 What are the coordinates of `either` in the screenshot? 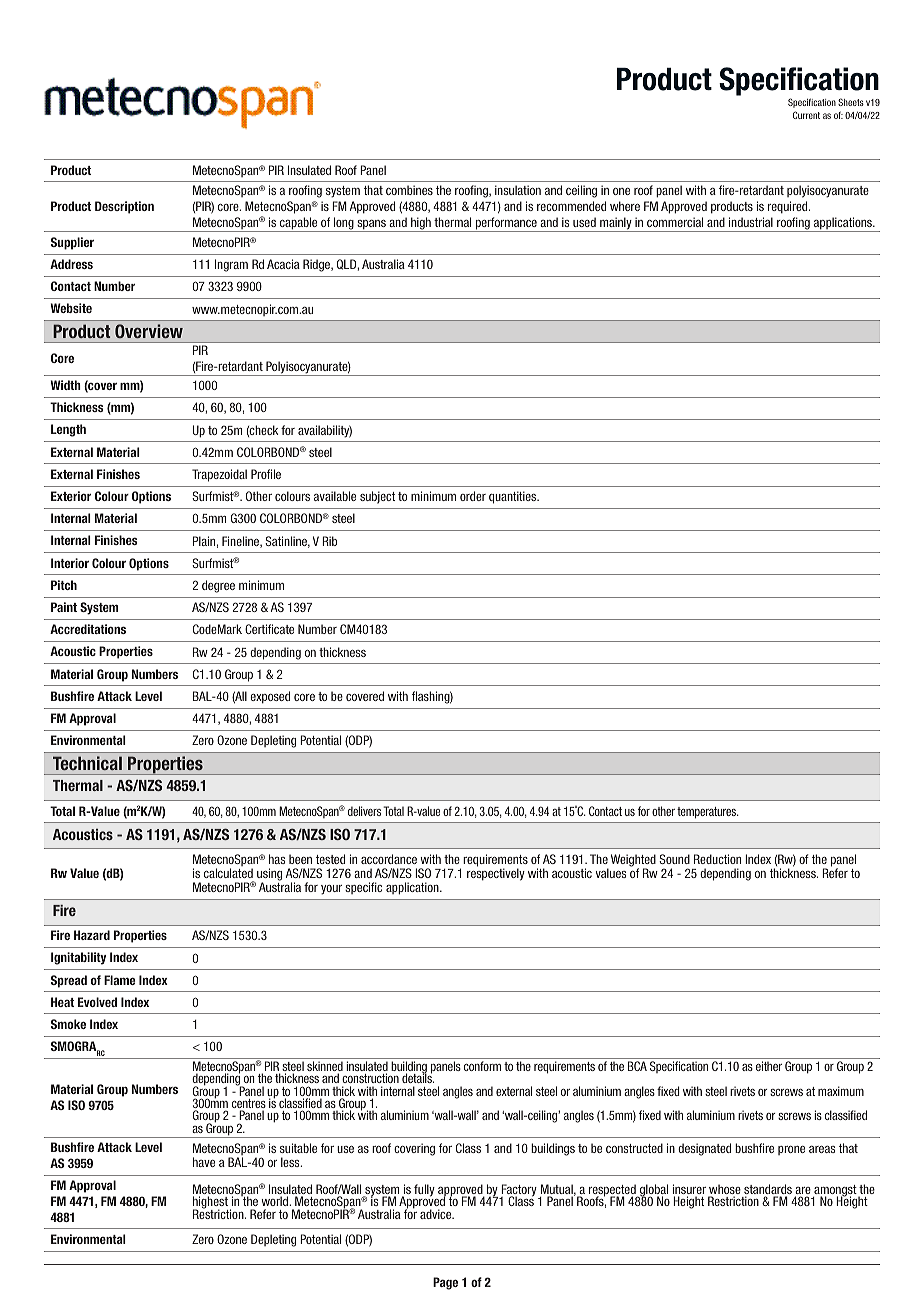 It's located at (769, 1066).
